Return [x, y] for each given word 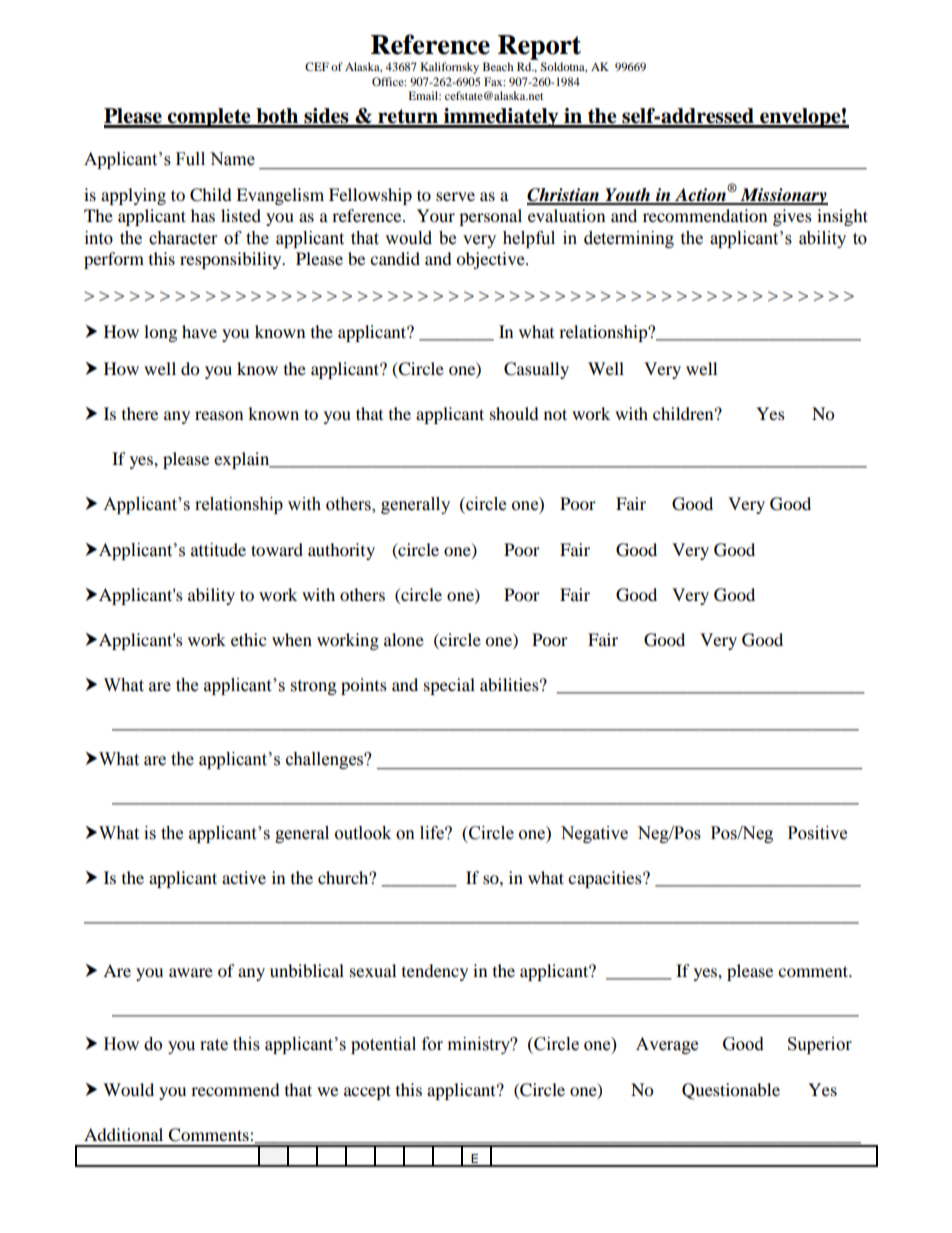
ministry [480, 1045]
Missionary [783, 196]
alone [404, 639]
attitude [218, 550]
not [555, 414]
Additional [123, 1134]
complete [209, 118]
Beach [498, 66]
